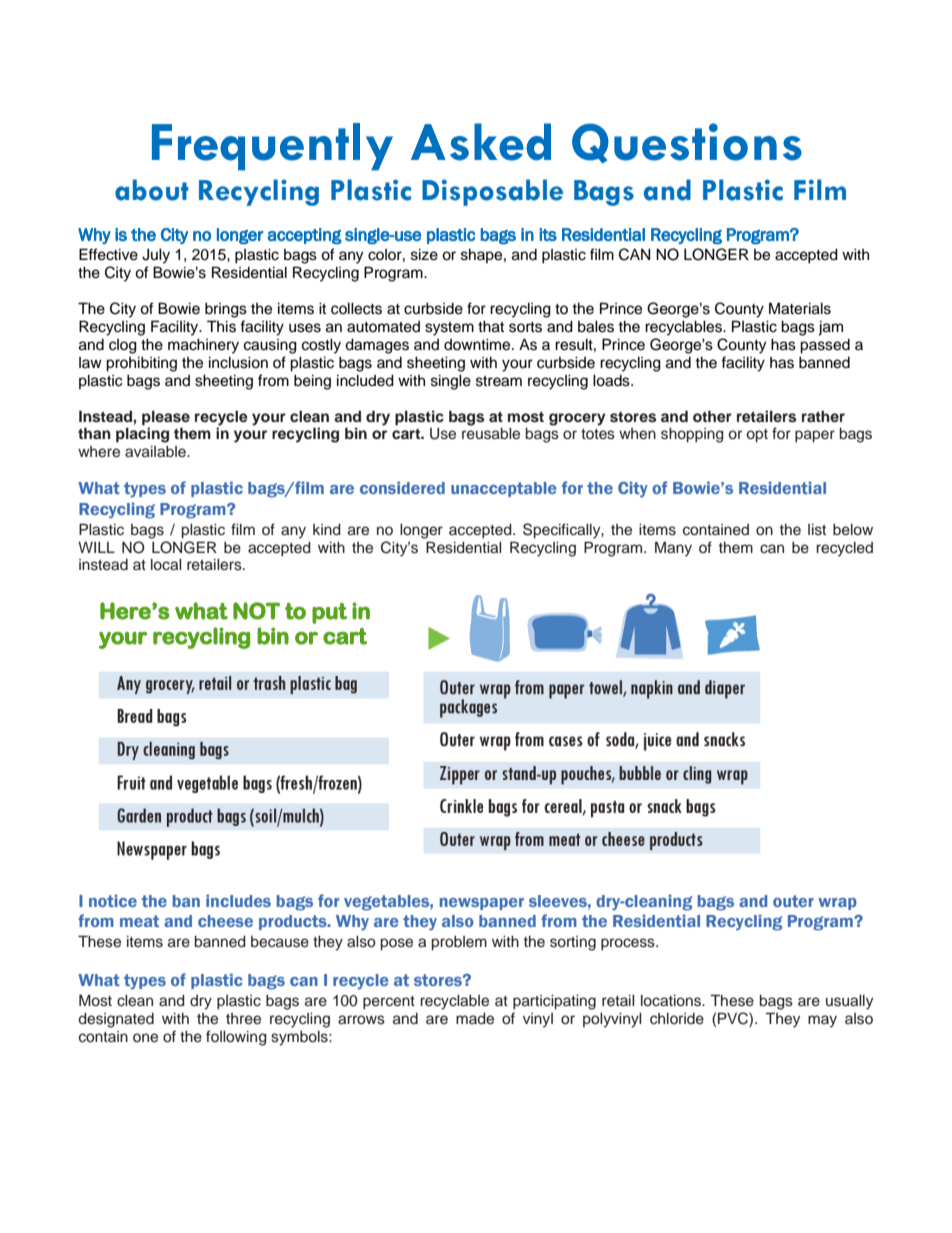 This screenshot has height=1233, width=952. Describe the element at coordinates (459, 943) in the screenshot. I see `problem` at that location.
